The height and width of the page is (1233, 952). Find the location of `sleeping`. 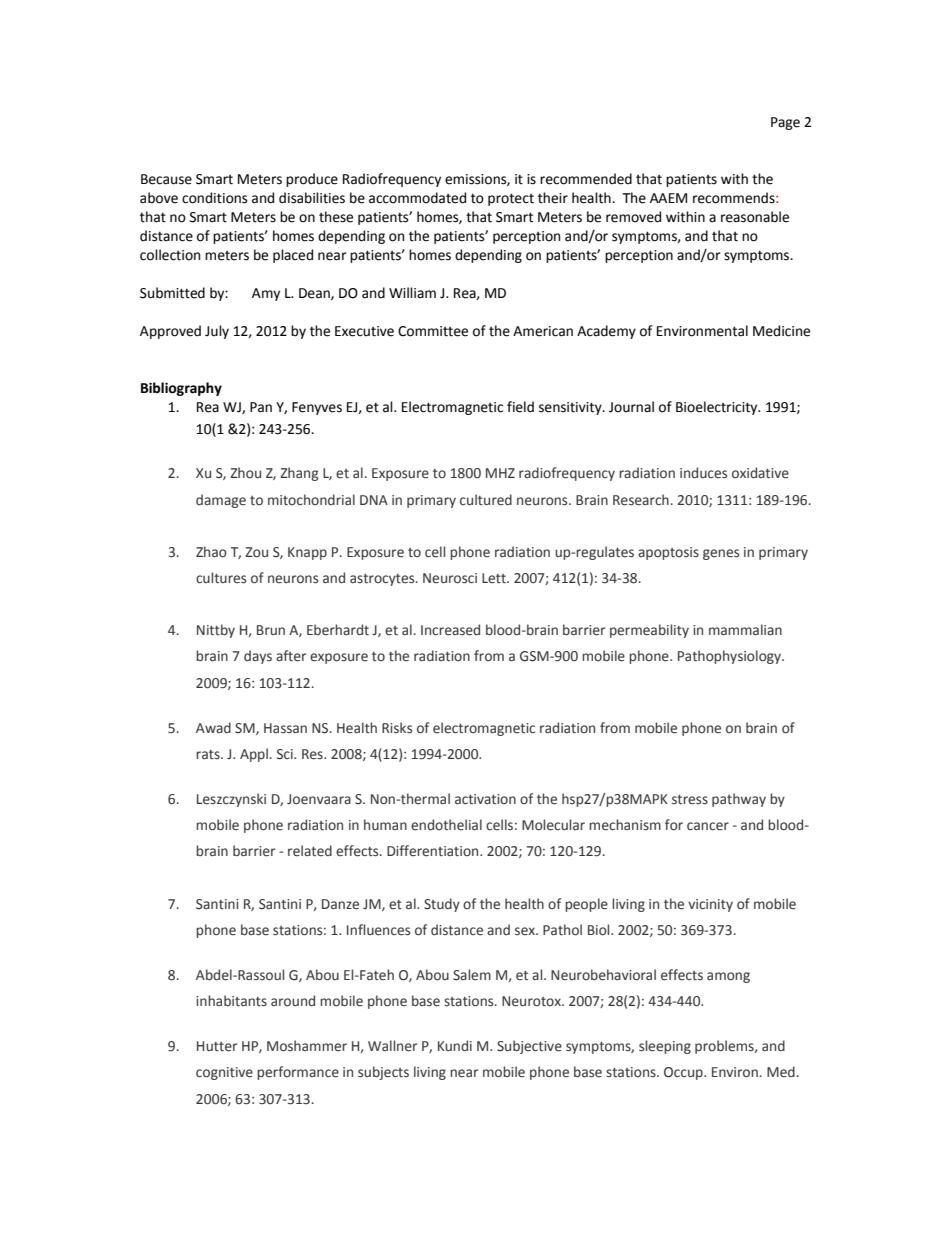

sleeping is located at coordinates (665, 1047).
